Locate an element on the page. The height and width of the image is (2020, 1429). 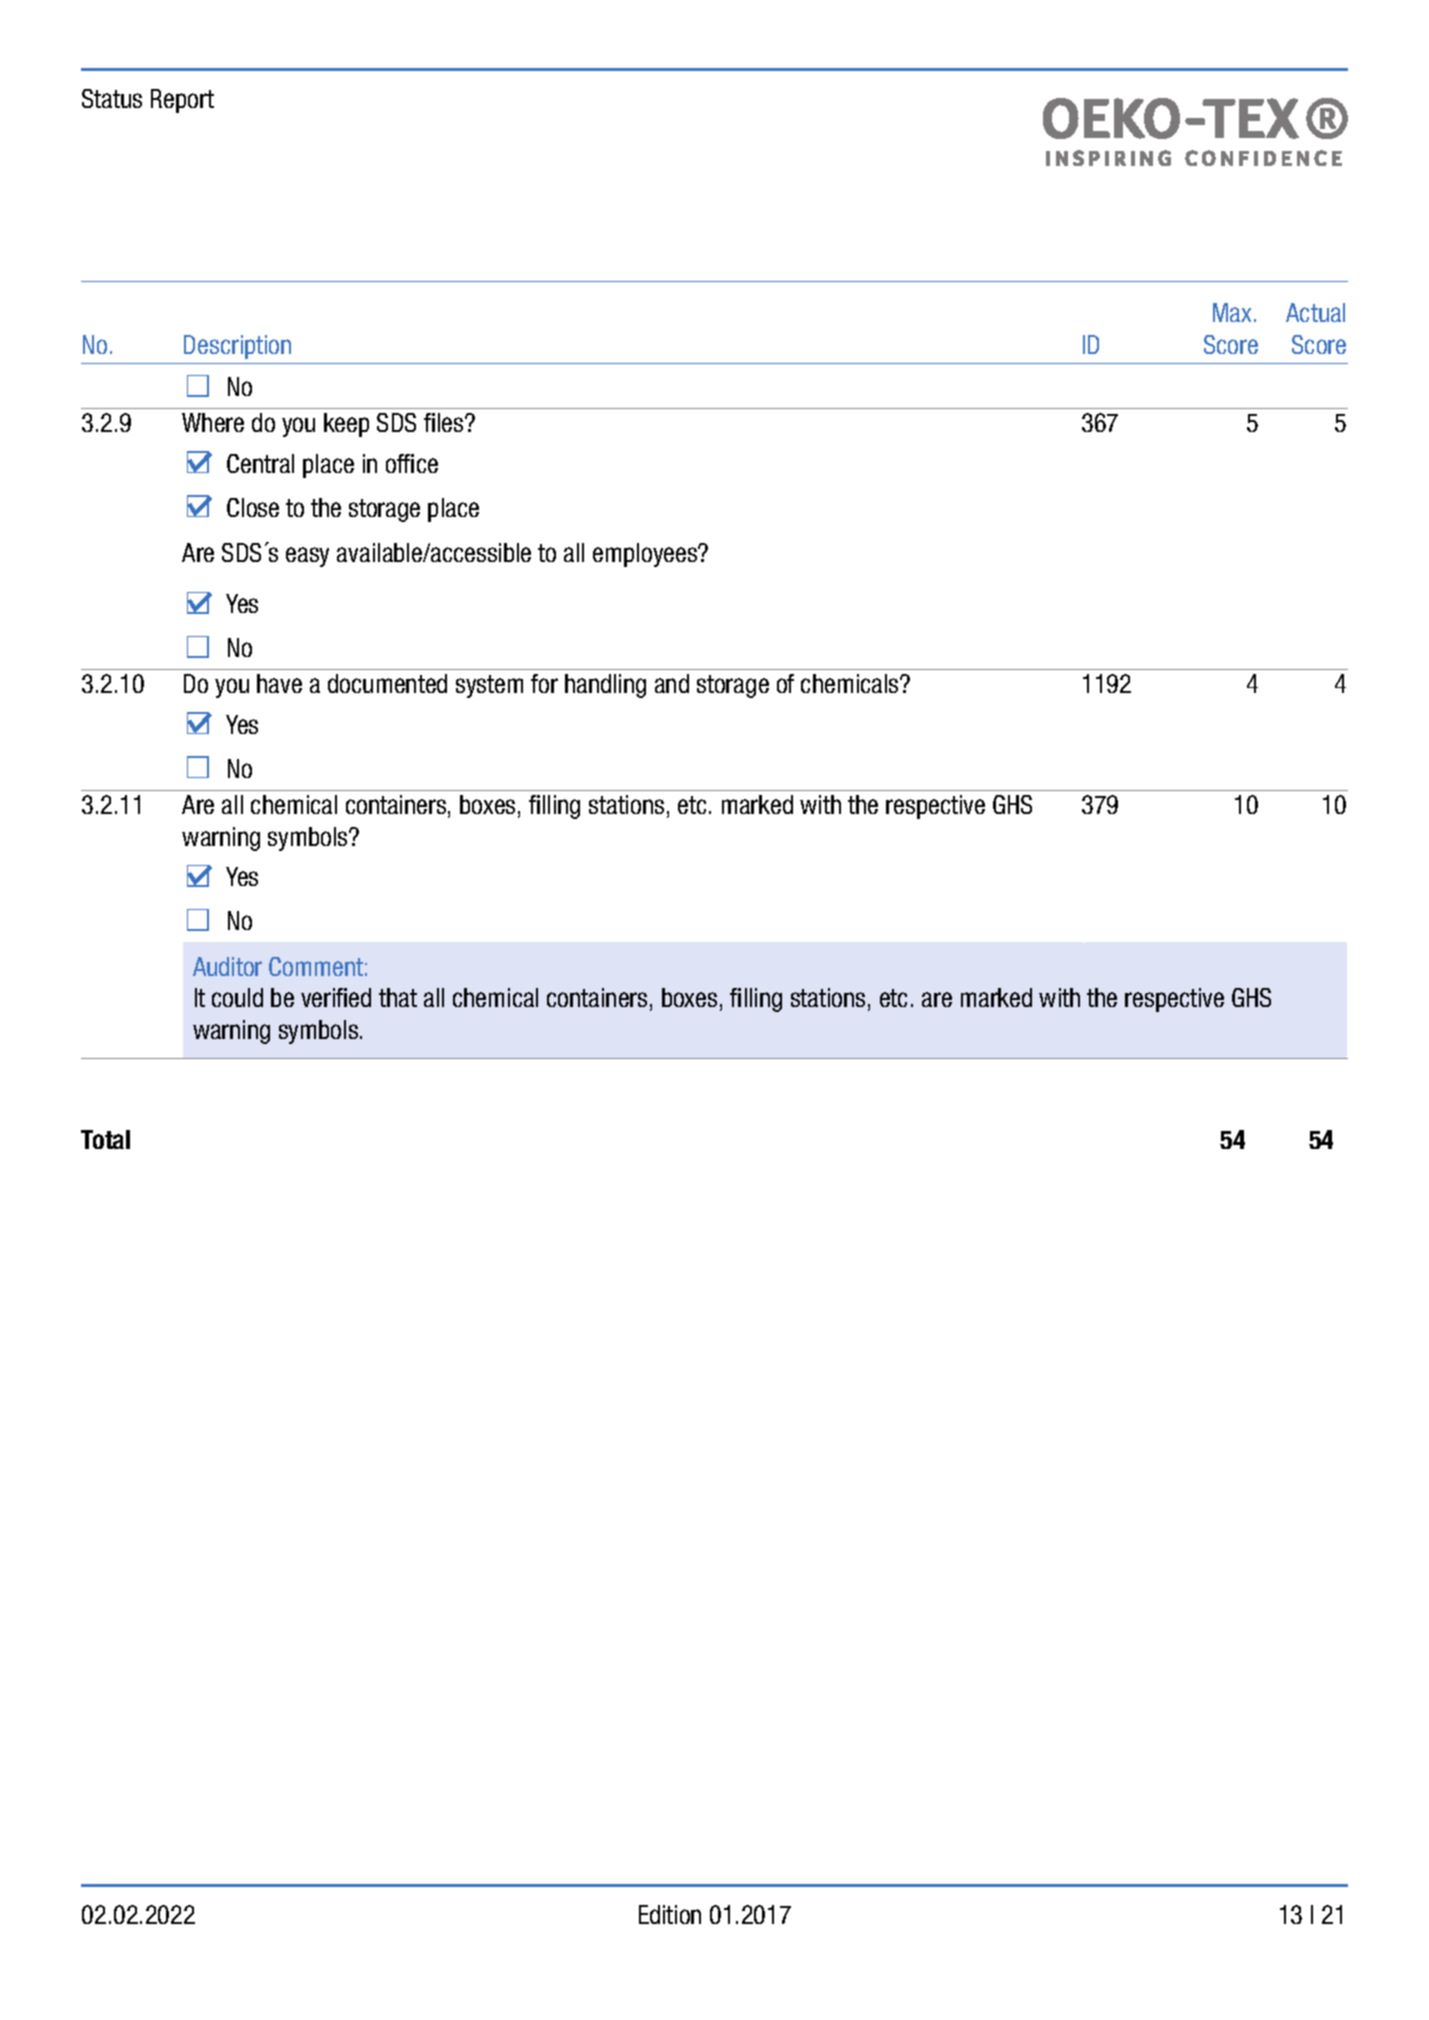
Report is located at coordinates (182, 101).
